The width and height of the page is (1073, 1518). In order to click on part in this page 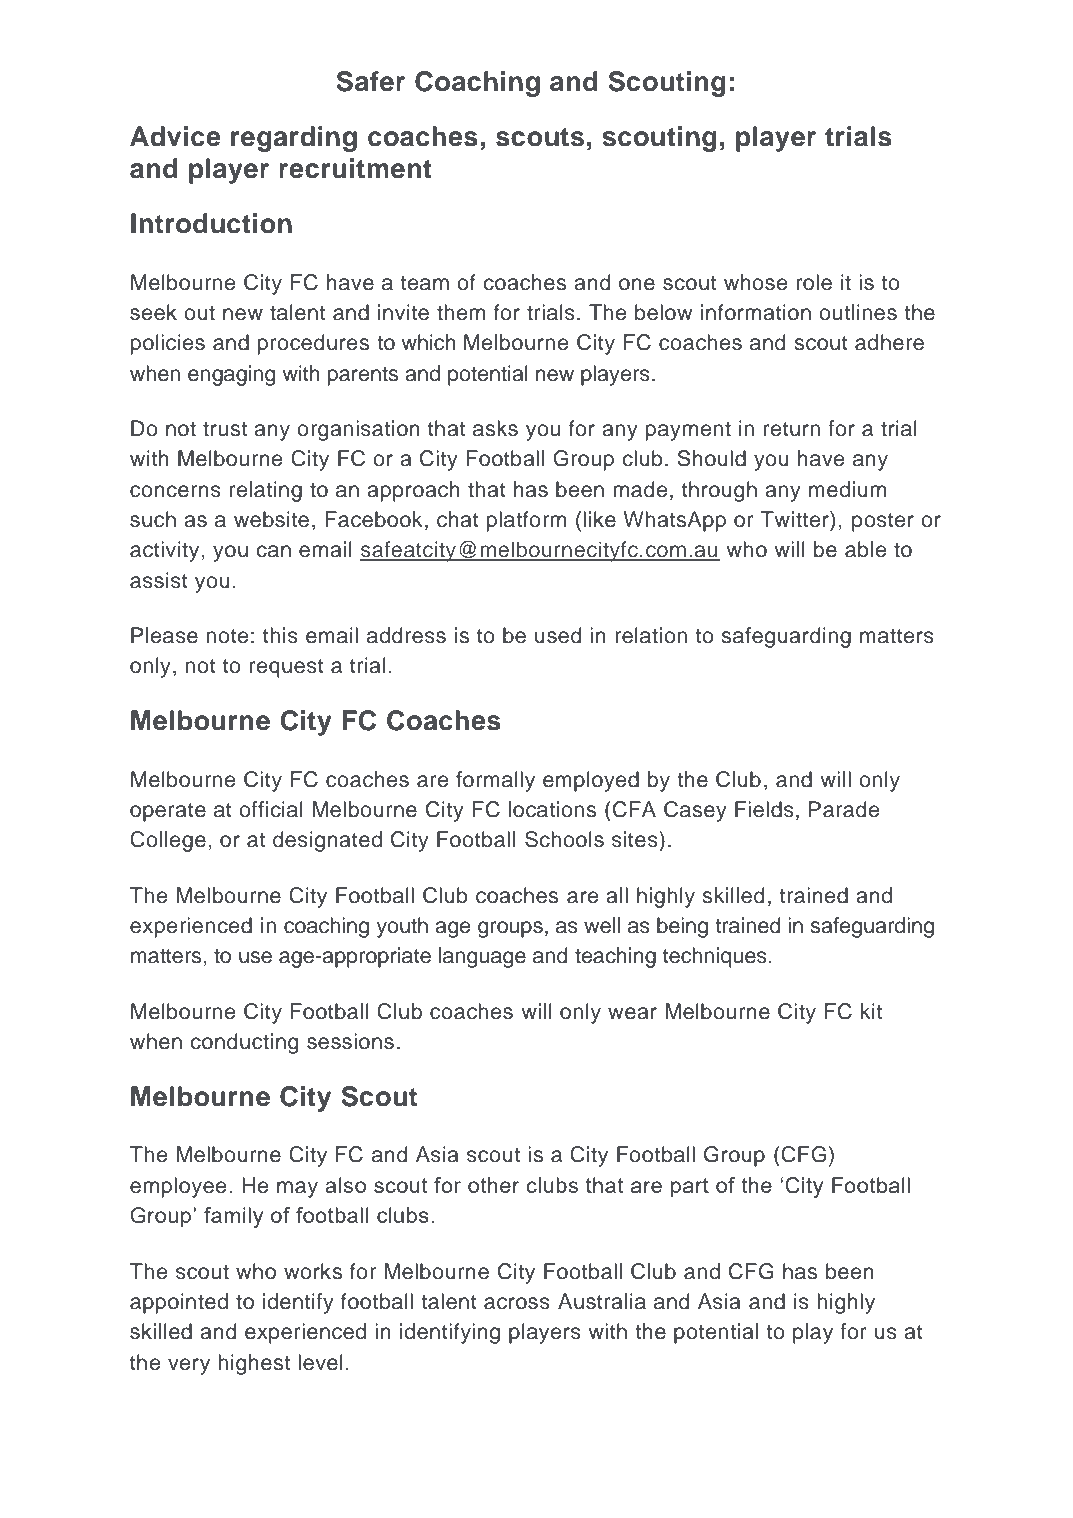, I will do `click(690, 1188)`.
